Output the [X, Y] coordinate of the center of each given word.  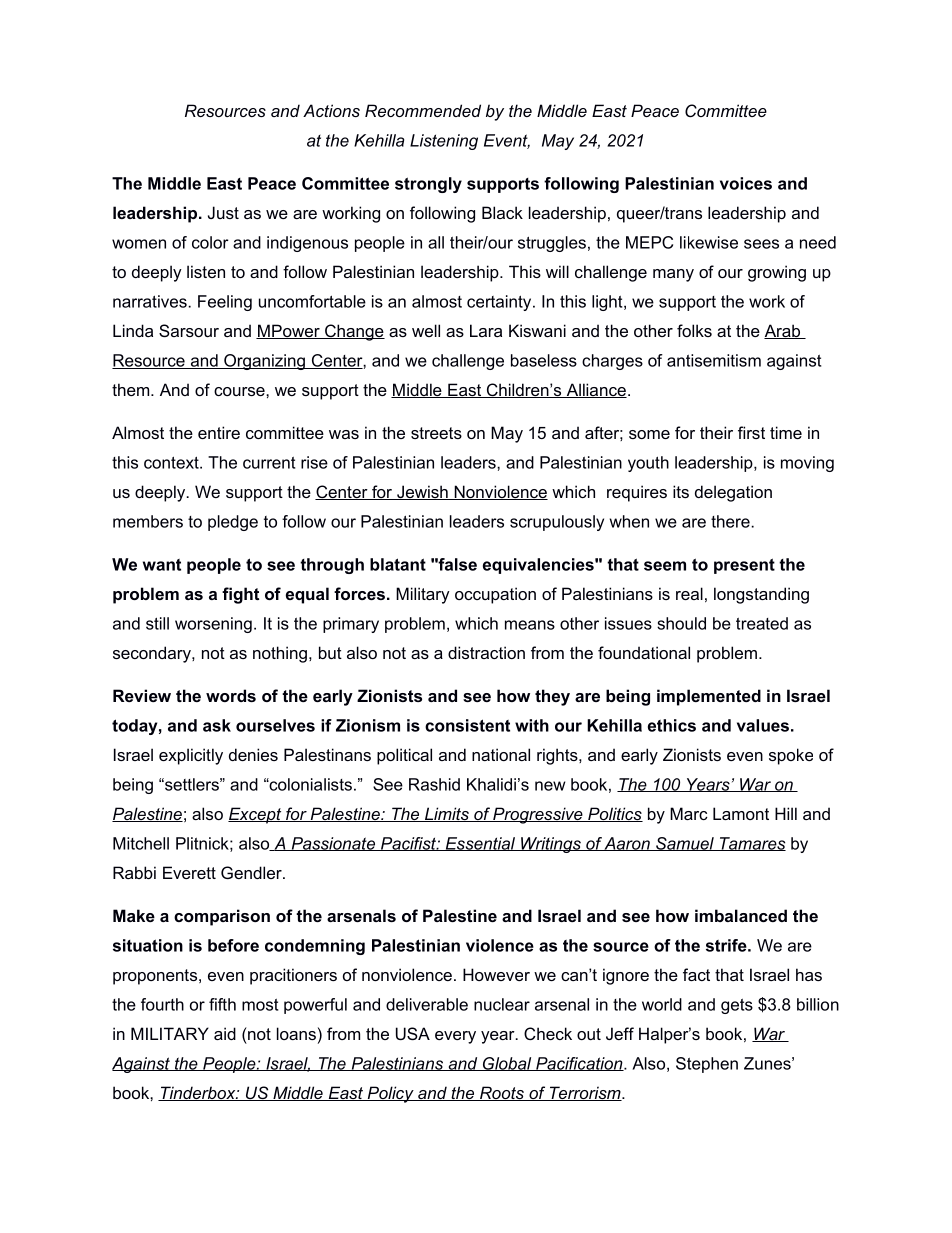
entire [219, 432]
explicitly [191, 756]
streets [436, 433]
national [501, 754]
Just [223, 212]
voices [746, 183]
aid [225, 1033]
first [751, 432]
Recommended [423, 110]
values [763, 725]
